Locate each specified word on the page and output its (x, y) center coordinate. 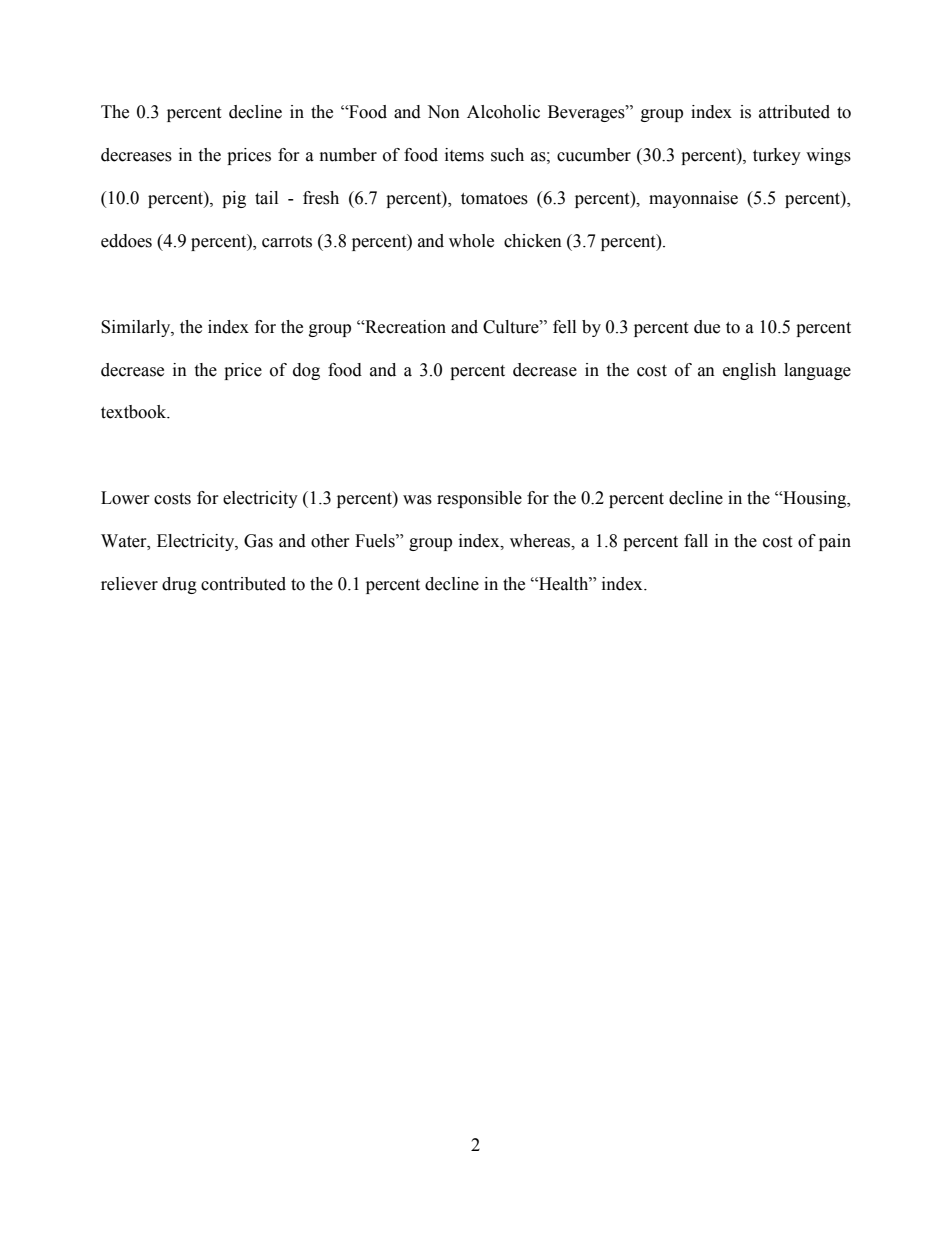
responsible (479, 499)
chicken (533, 241)
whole (471, 241)
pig (234, 199)
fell (564, 327)
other (330, 541)
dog (306, 371)
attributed (794, 112)
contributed (243, 584)
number (348, 155)
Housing (815, 499)
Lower (125, 498)
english (749, 371)
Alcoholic (503, 112)
